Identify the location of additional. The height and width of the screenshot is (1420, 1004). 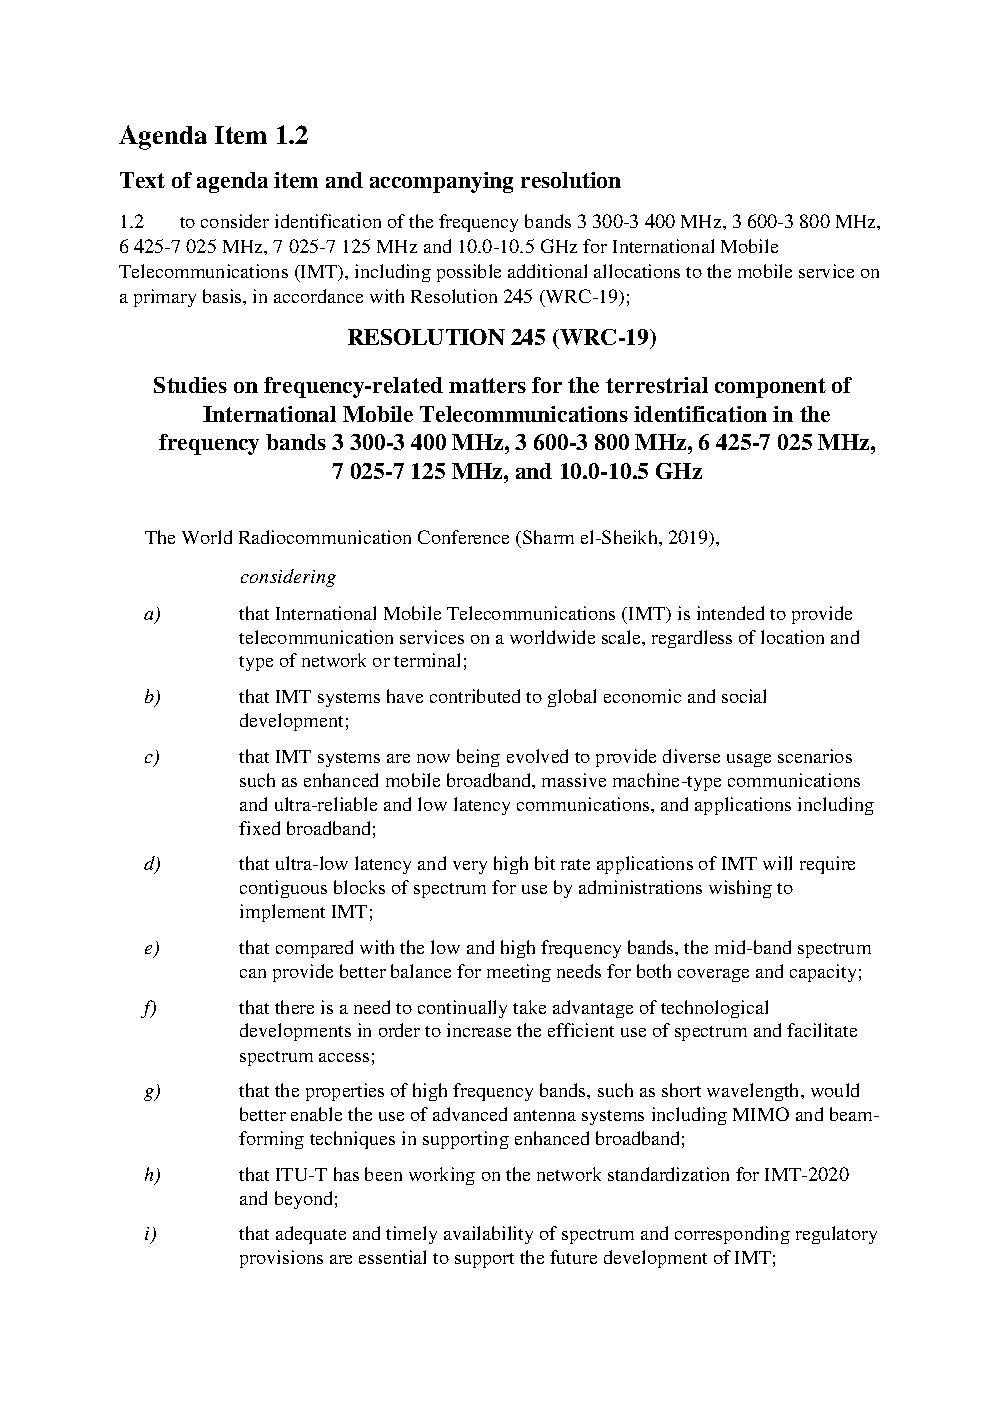
(547, 271).
